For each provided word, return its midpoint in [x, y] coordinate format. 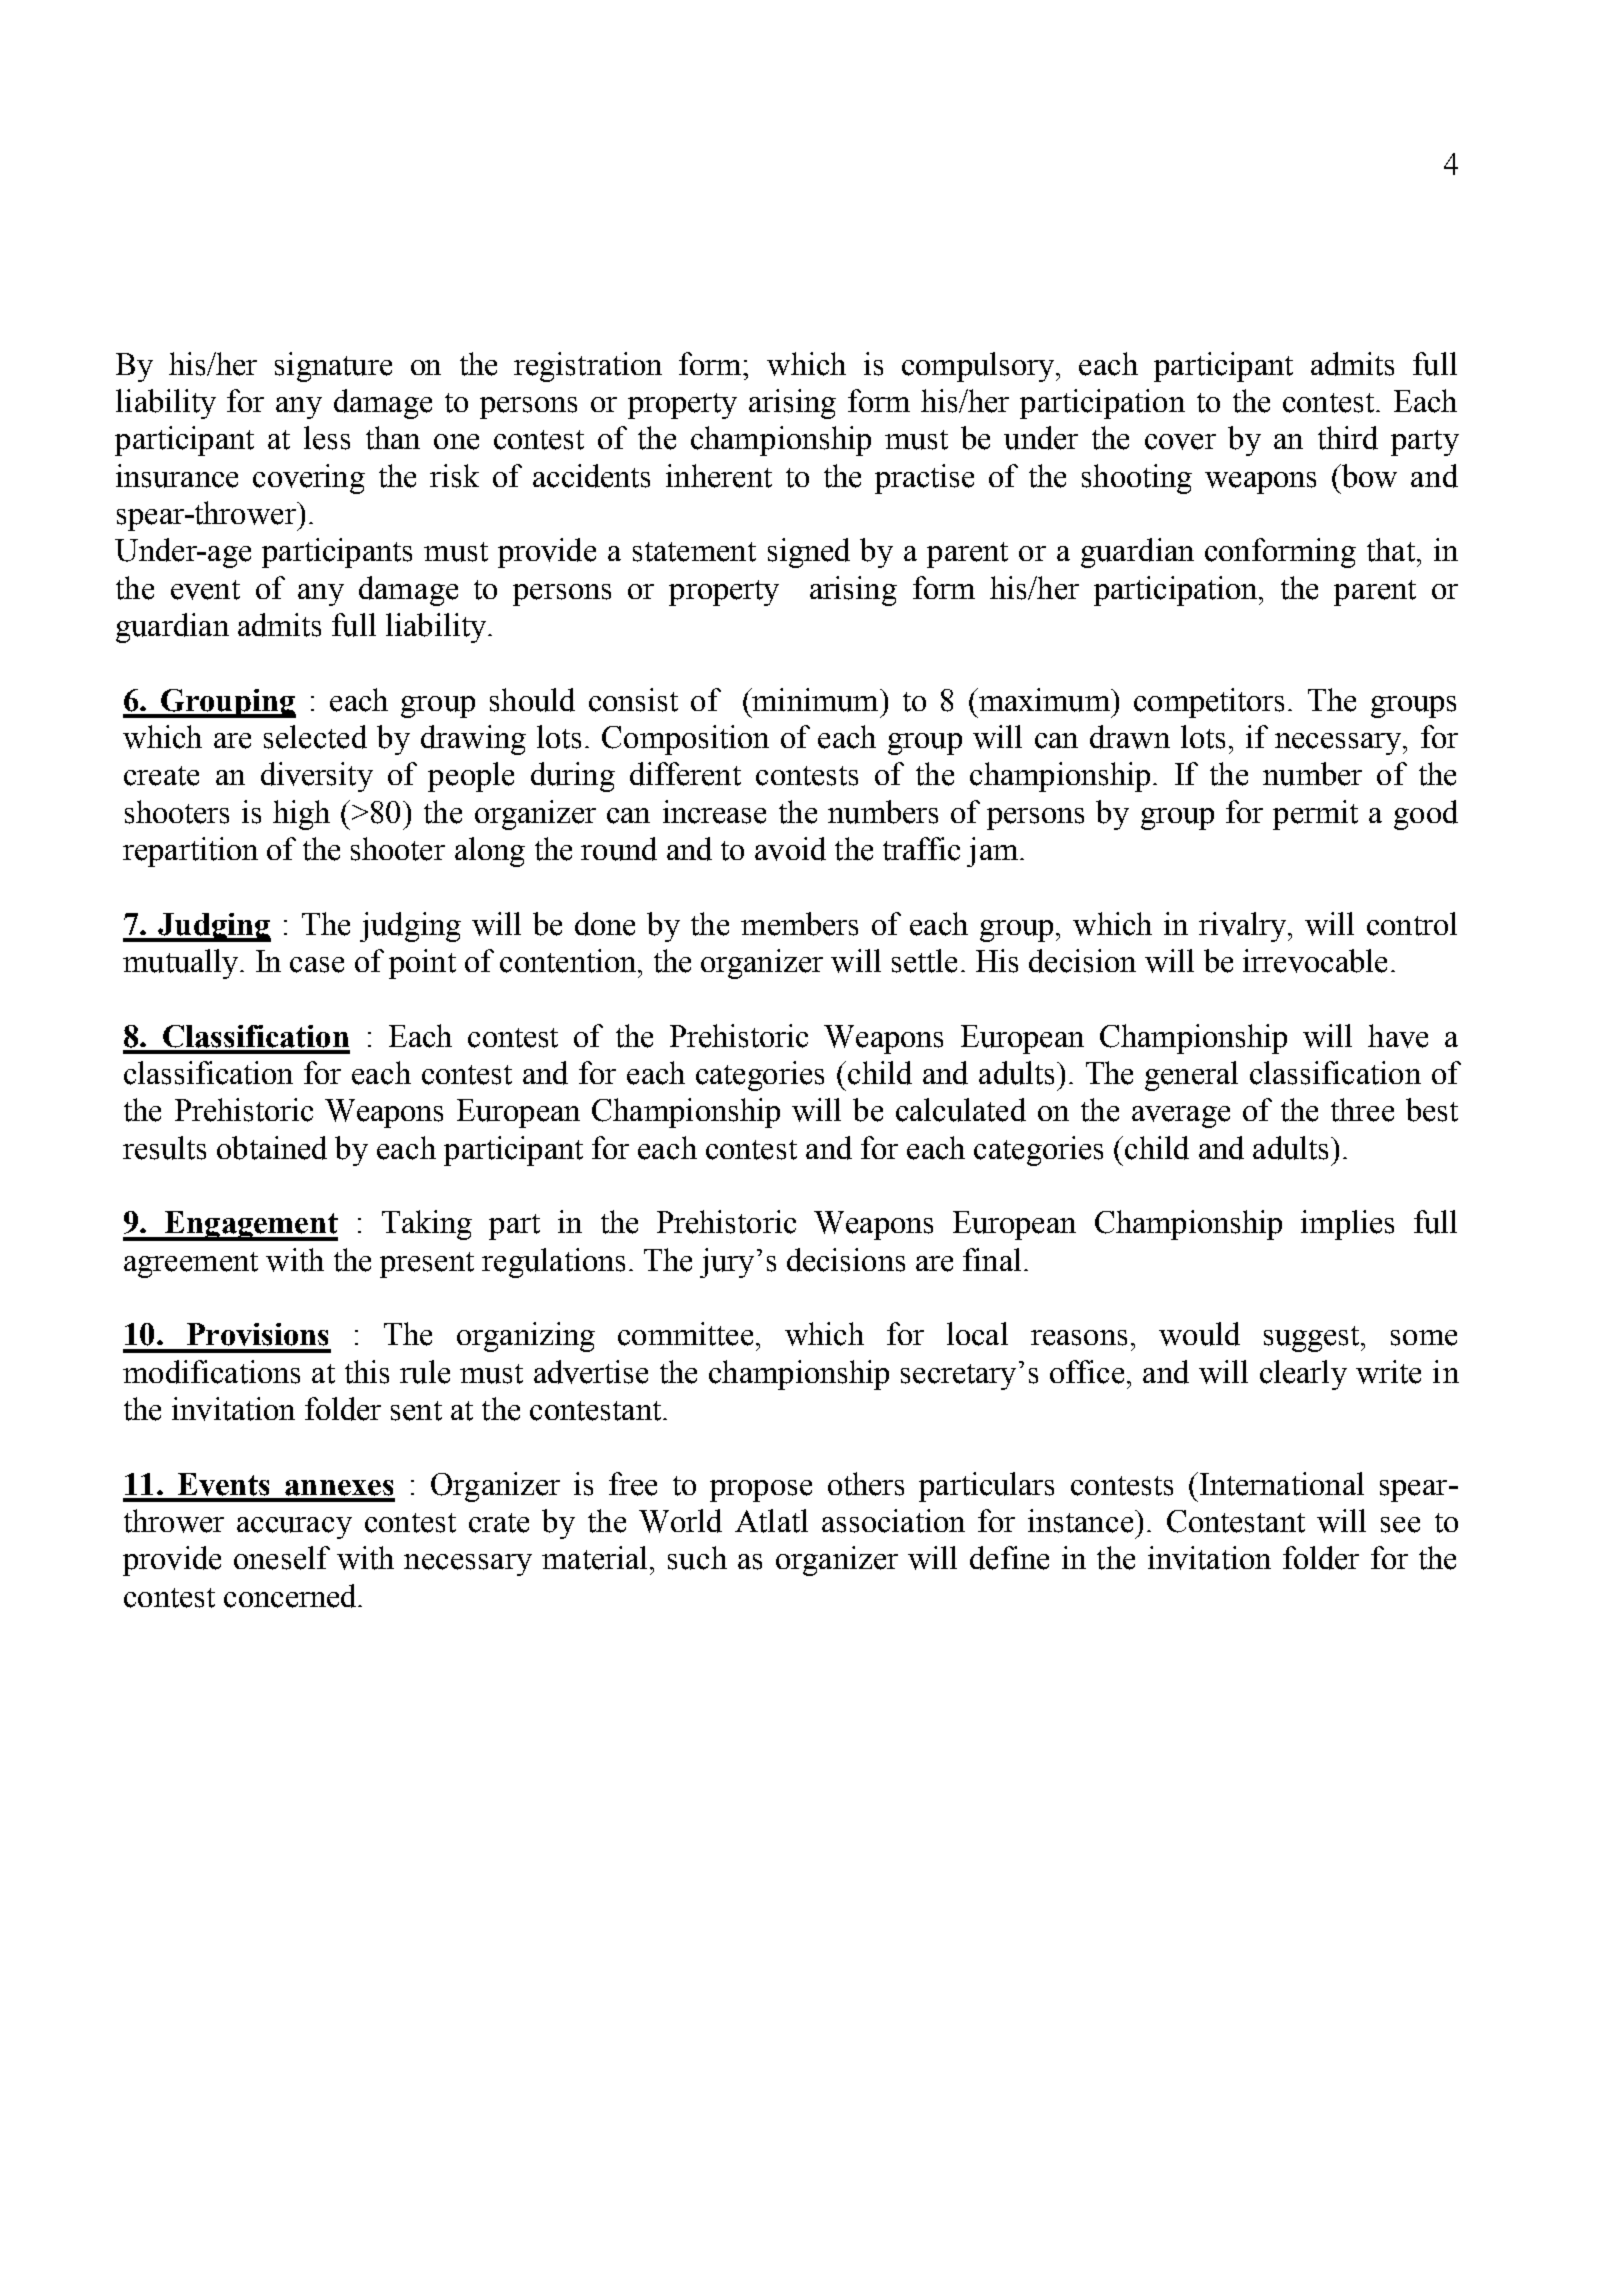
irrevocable [1315, 961]
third [1348, 438]
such [697, 1558]
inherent [719, 476]
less [327, 438]
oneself [282, 1558]
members [799, 924]
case [317, 965]
